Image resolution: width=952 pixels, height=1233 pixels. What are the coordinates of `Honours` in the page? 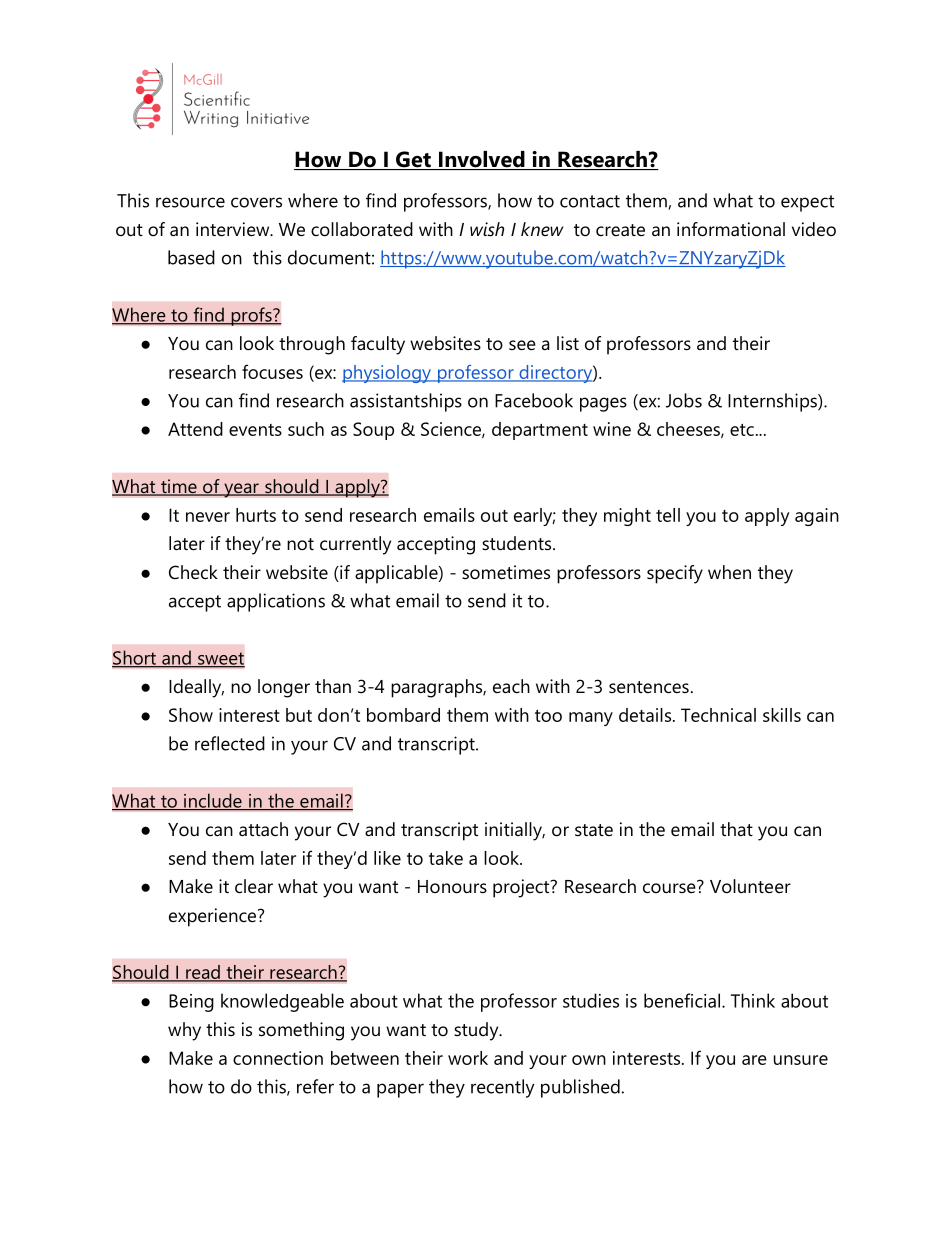 It's located at (452, 887).
